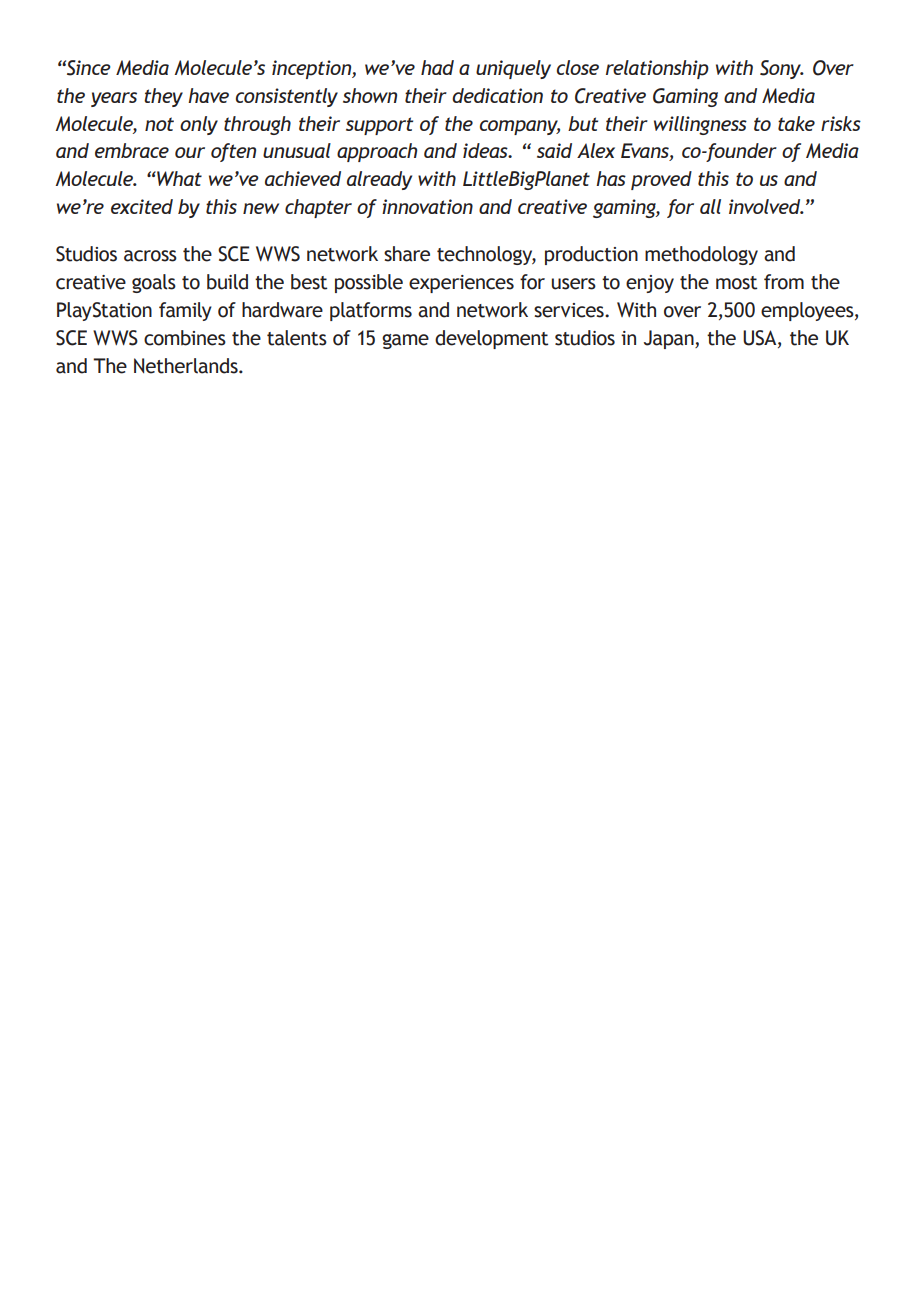 The image size is (924, 1308). Describe the element at coordinates (187, 366) in the screenshot. I see `Netherlands` at that location.
